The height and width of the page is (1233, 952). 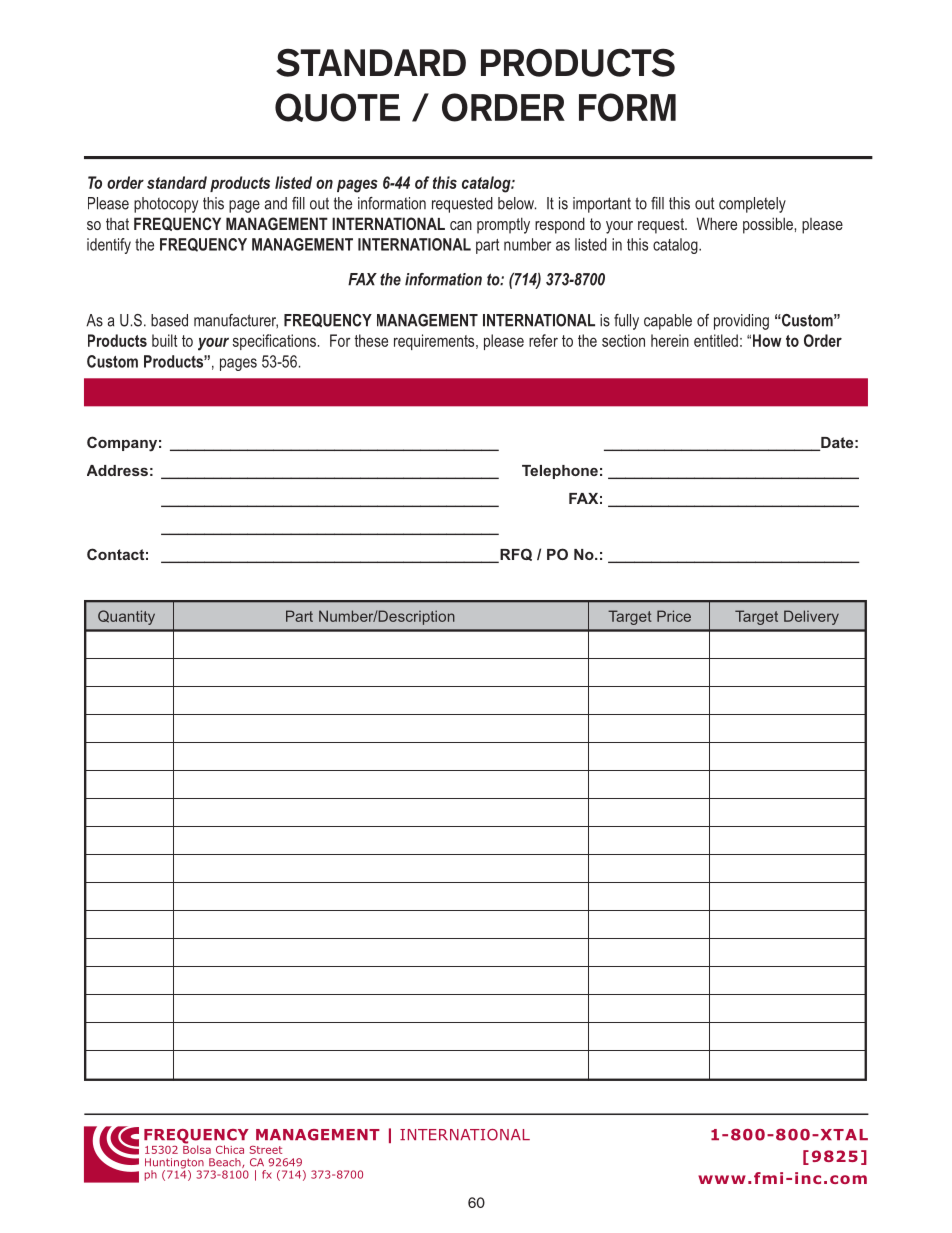 What do you see at coordinates (560, 472) in the page?
I see `Telephone` at bounding box center [560, 472].
